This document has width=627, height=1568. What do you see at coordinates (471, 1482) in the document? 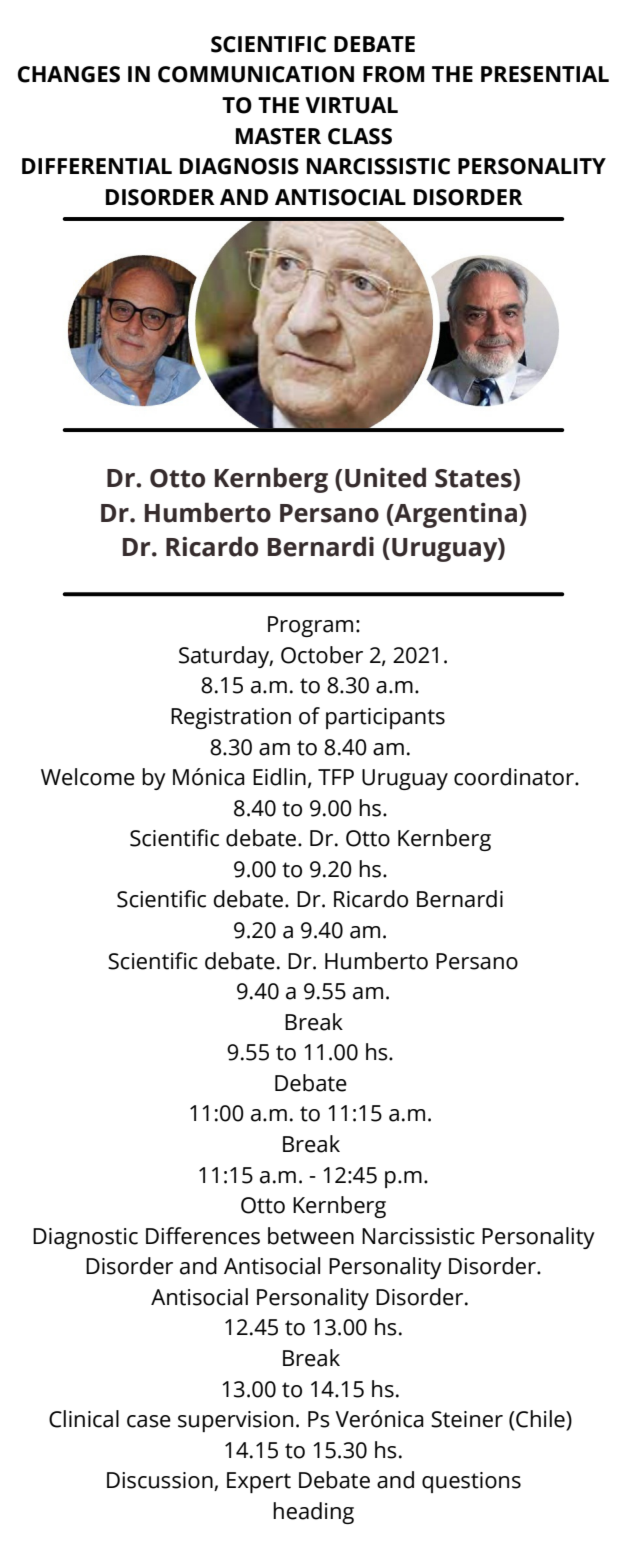
I see `questions` at bounding box center [471, 1482].
